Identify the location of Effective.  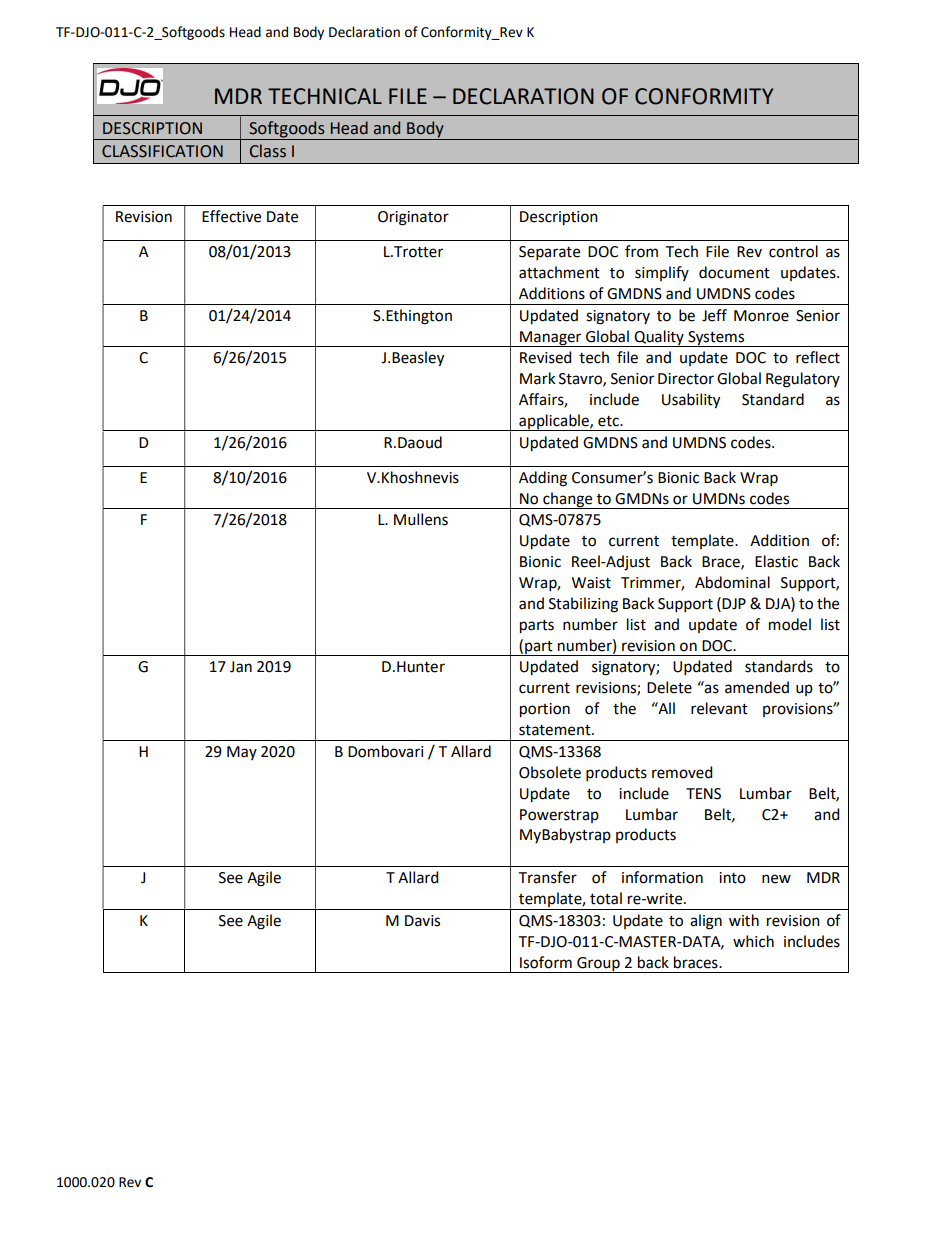
(231, 216).
